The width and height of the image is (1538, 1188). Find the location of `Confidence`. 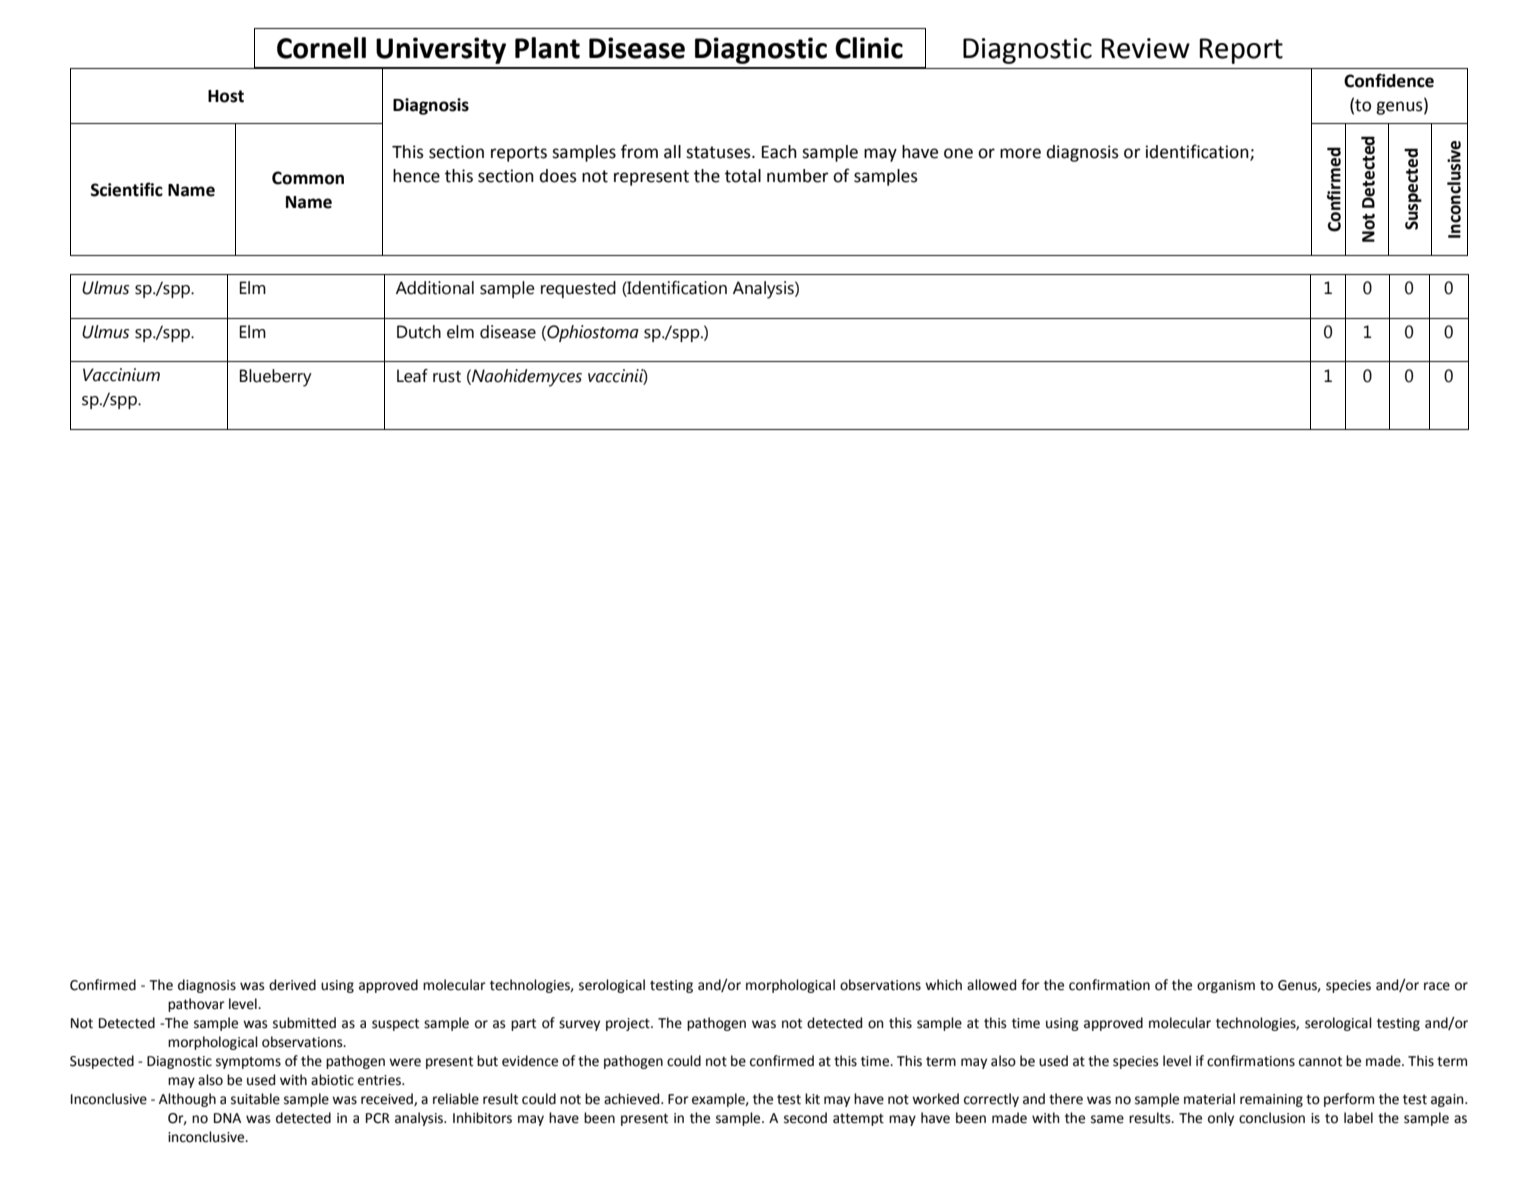

Confidence is located at coordinates (1389, 80).
